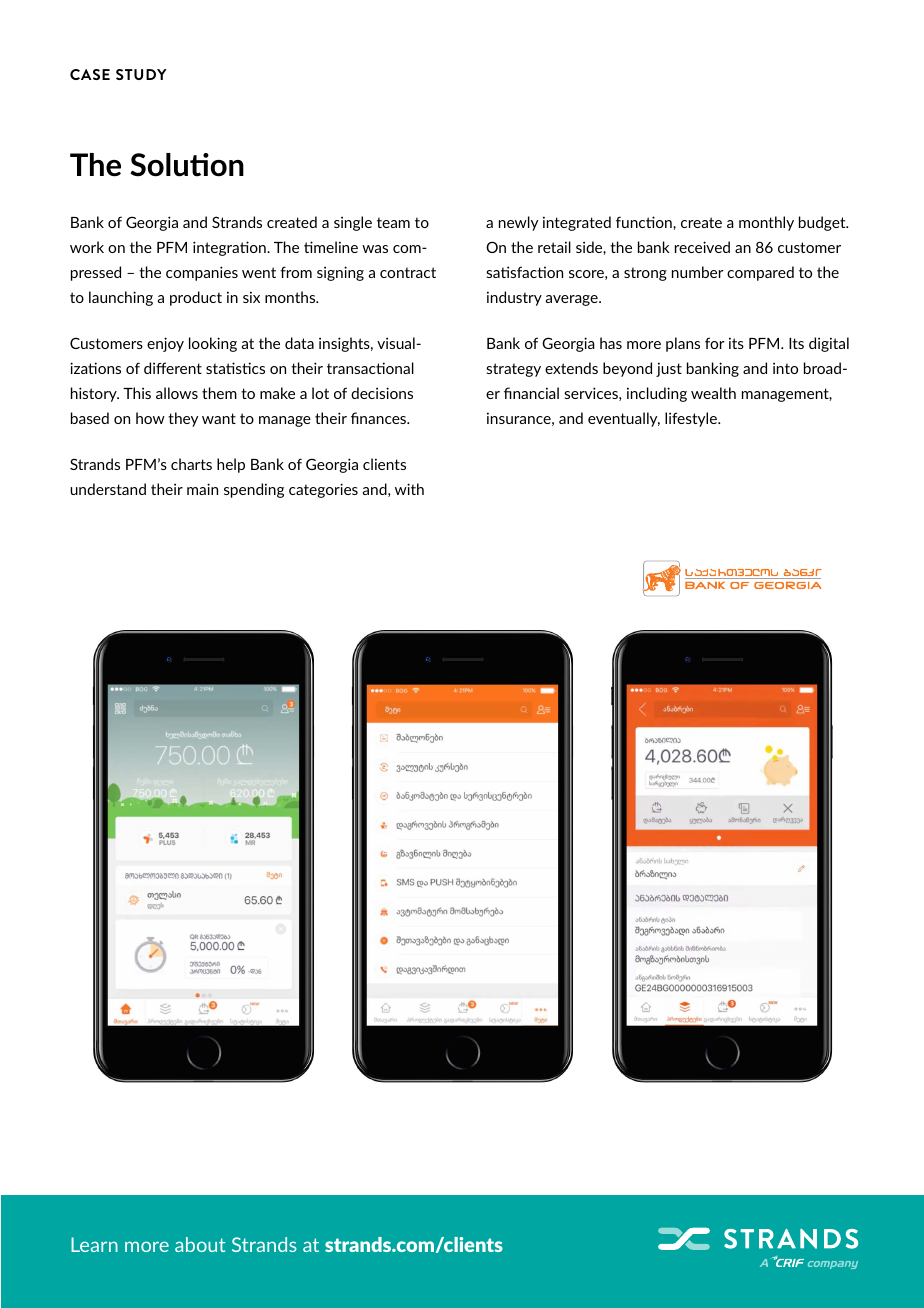 Image resolution: width=924 pixels, height=1308 pixels. I want to click on Learn, so click(94, 1244).
